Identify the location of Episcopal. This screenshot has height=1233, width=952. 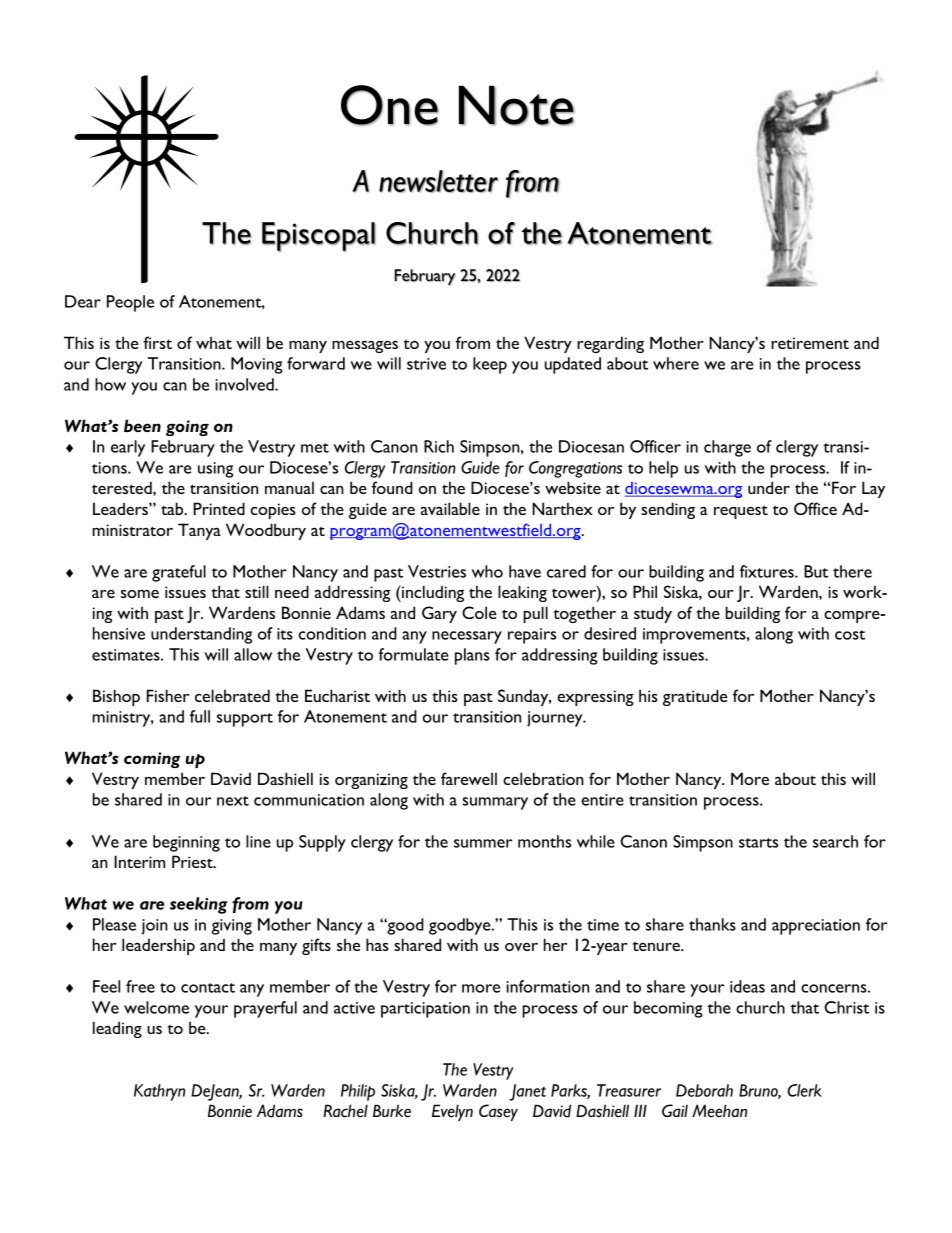
(319, 237).
